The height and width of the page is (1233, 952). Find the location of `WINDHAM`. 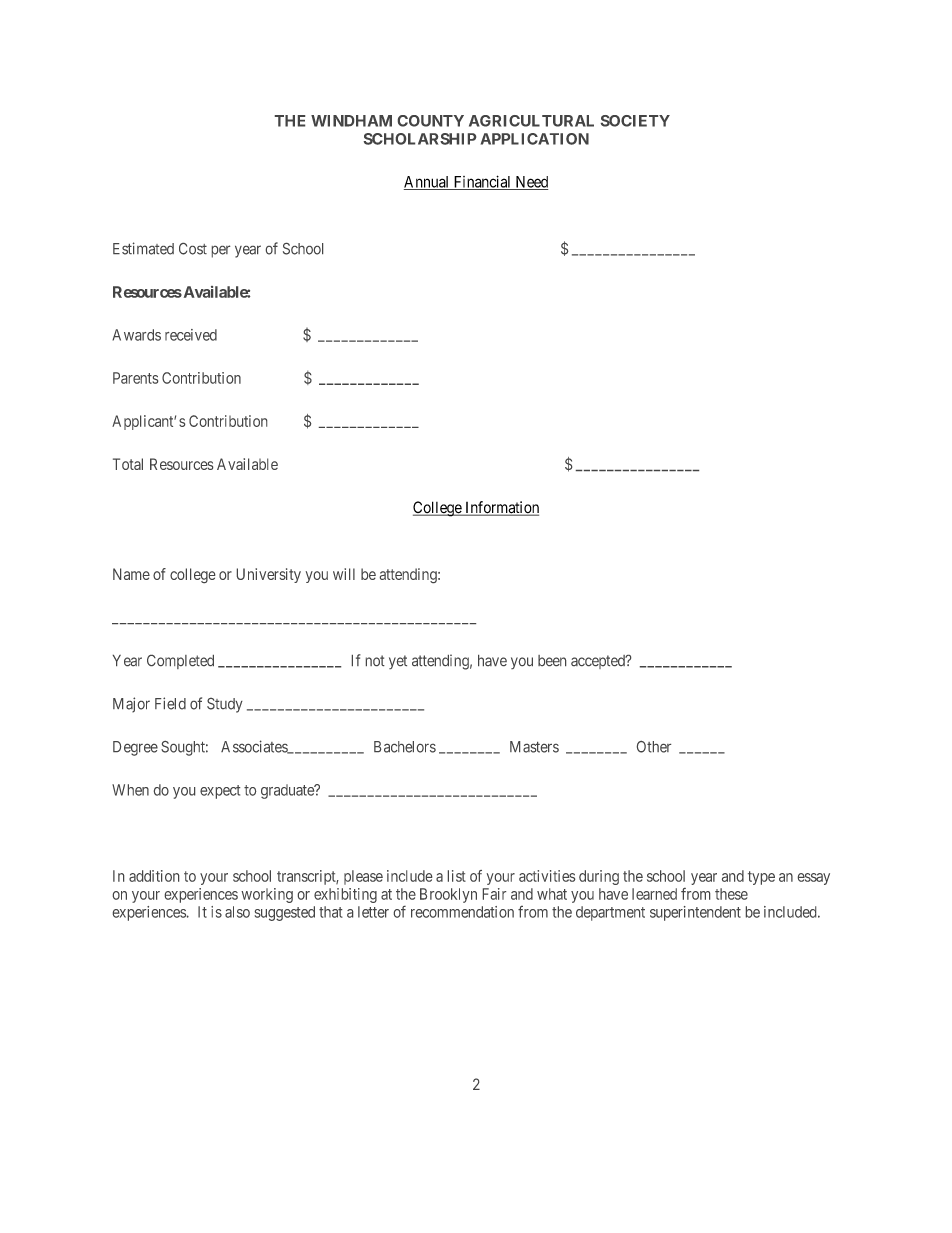

WINDHAM is located at coordinates (351, 121).
